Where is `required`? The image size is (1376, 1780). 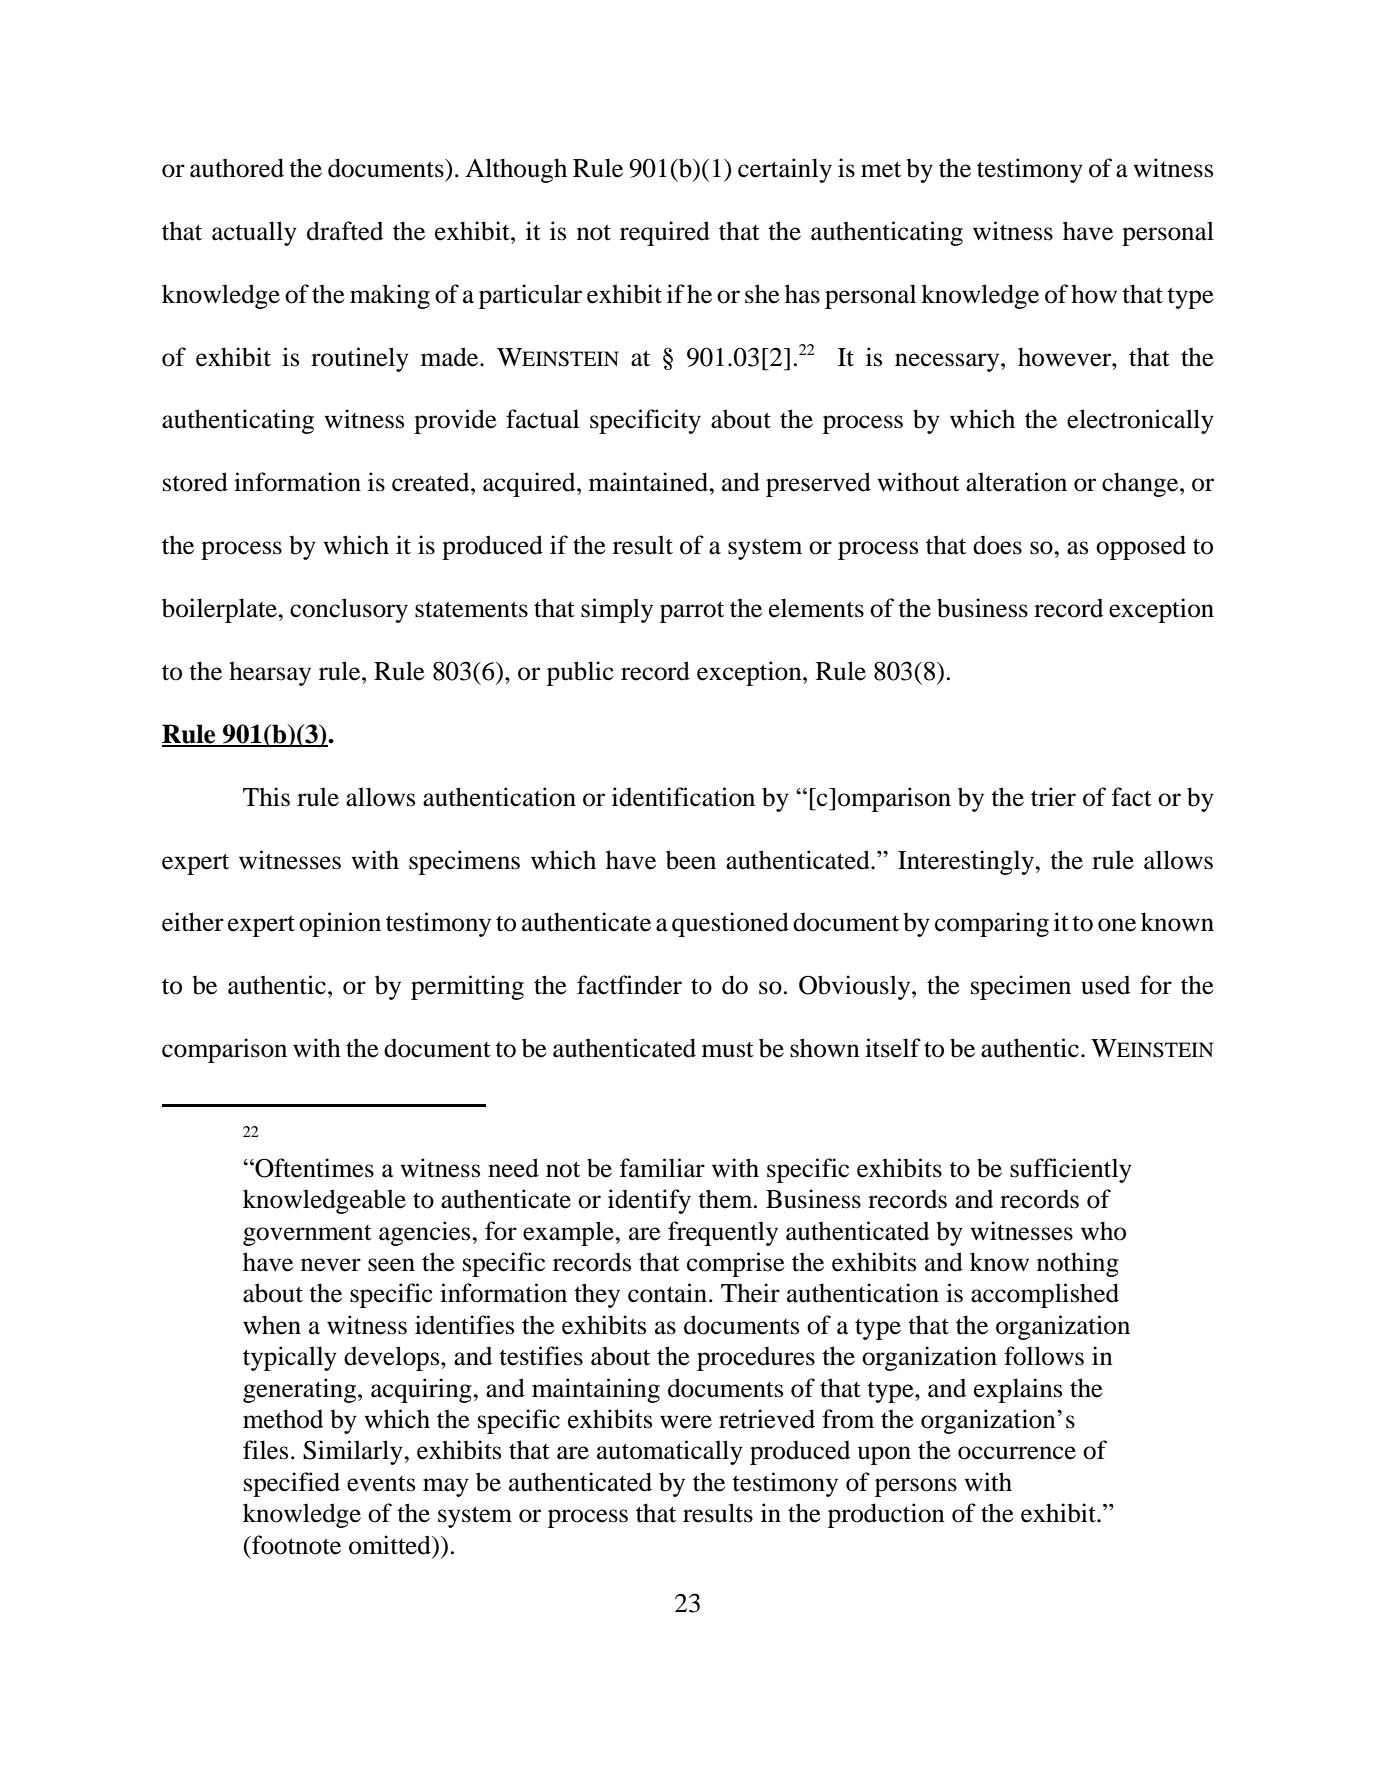
required is located at coordinates (665, 233).
